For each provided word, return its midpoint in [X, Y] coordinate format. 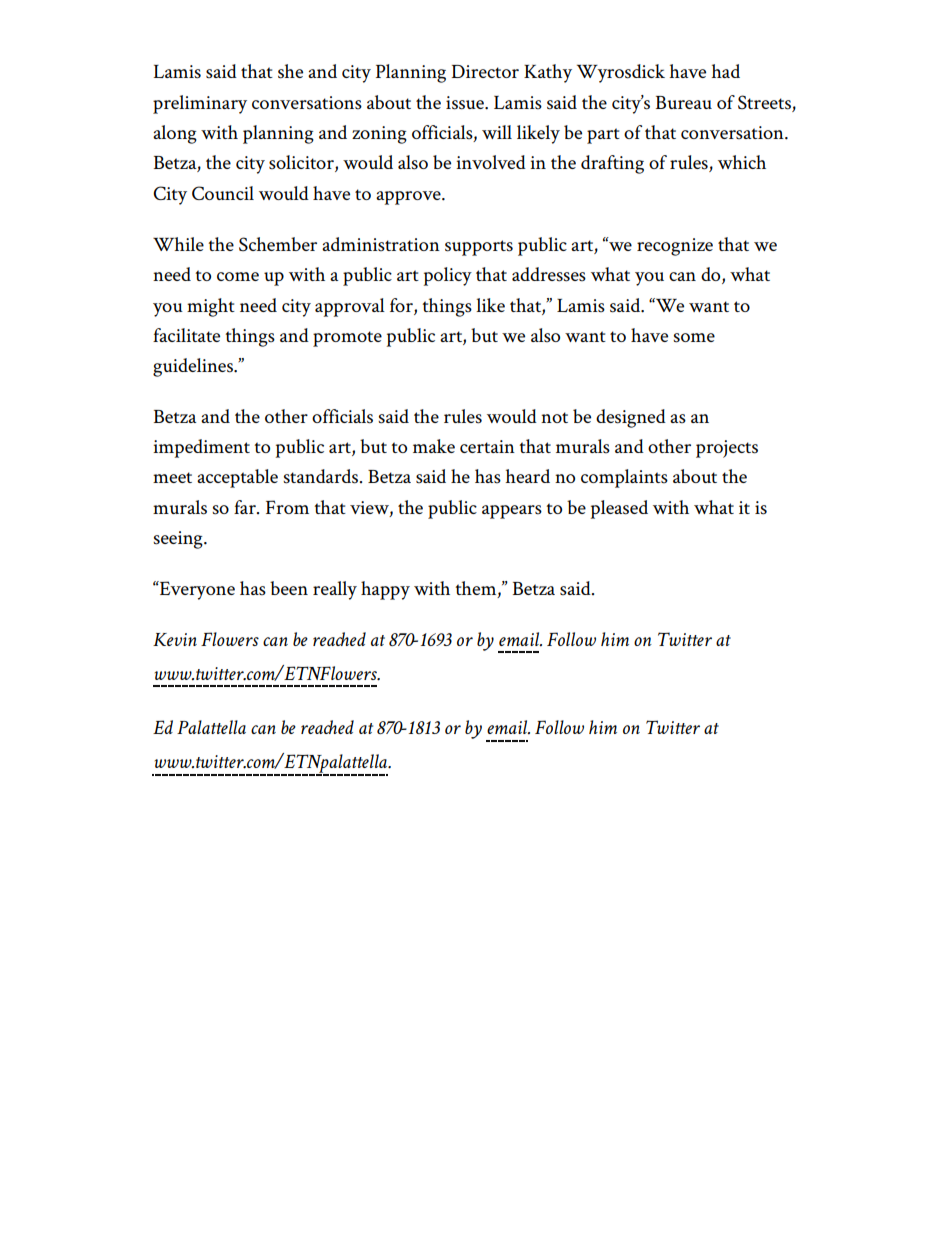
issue [466, 103]
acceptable [237, 478]
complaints [624, 478]
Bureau [684, 102]
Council [223, 193]
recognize [675, 247]
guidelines [194, 367]
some [694, 338]
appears [512, 512]
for [402, 305]
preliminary [200, 104]
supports [479, 248]
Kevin [175, 639]
